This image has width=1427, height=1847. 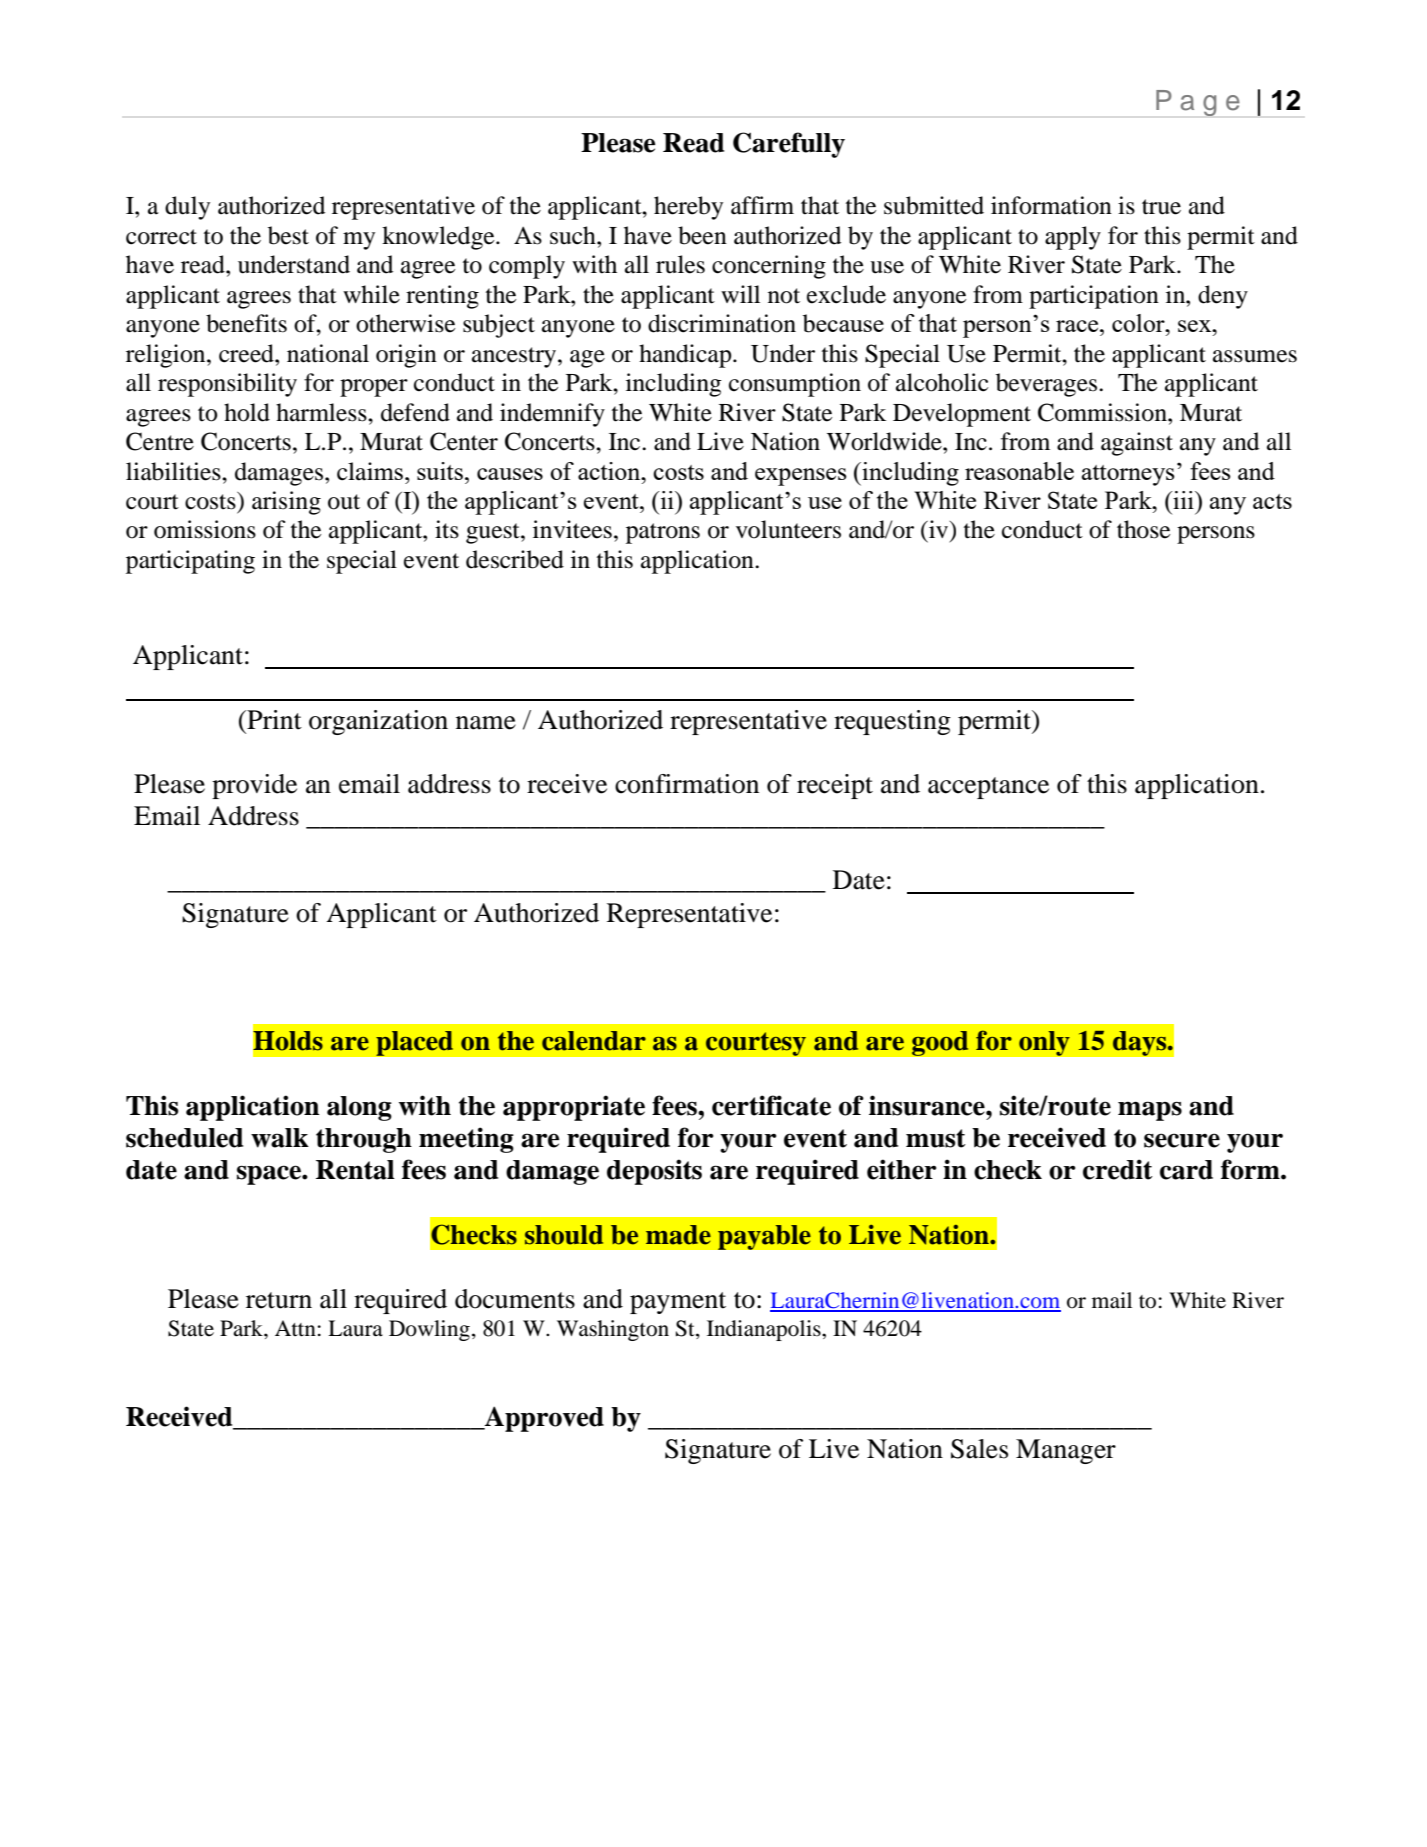 I want to click on confirmation, so click(x=687, y=784).
